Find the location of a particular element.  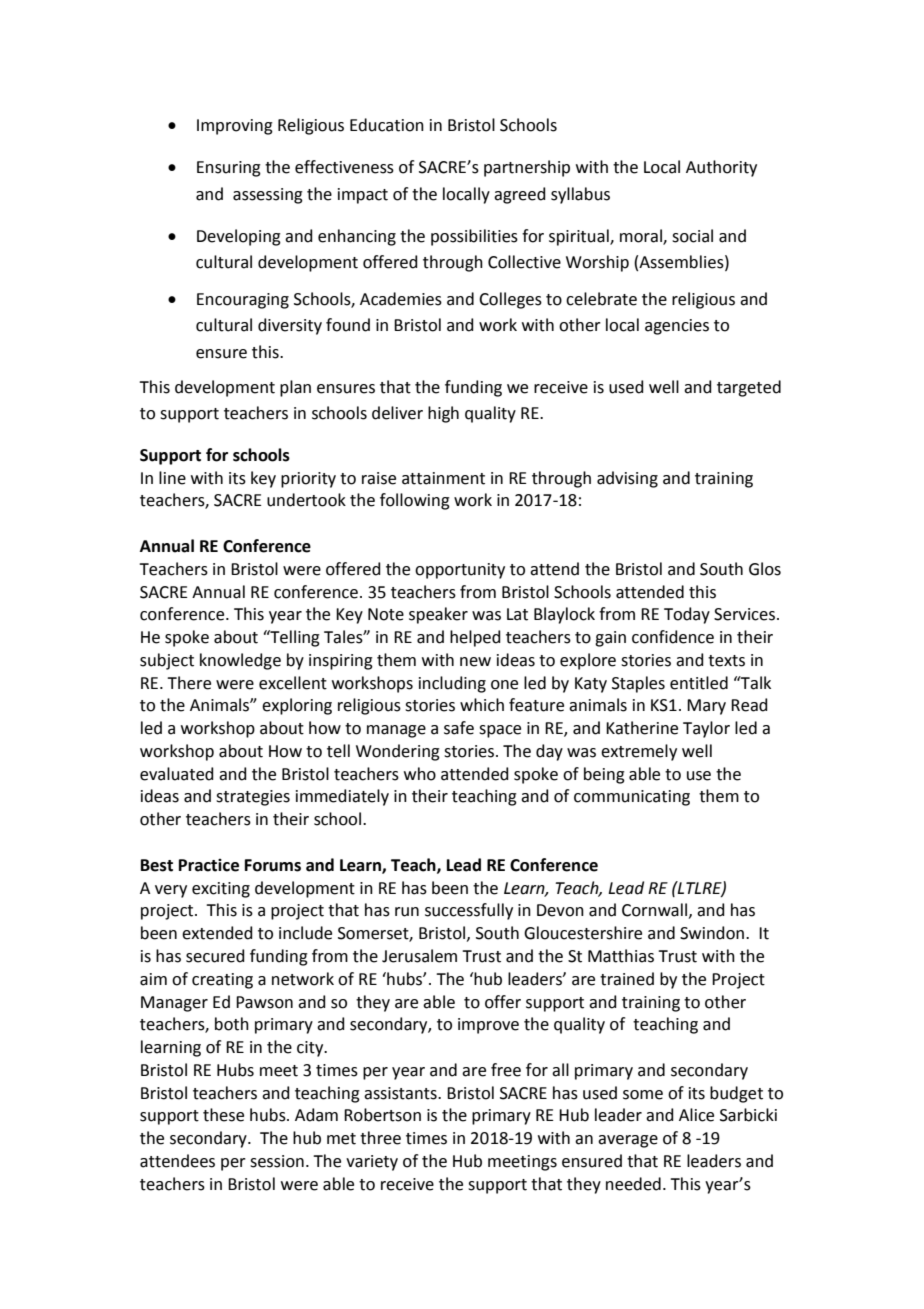

who is located at coordinates (420, 774).
